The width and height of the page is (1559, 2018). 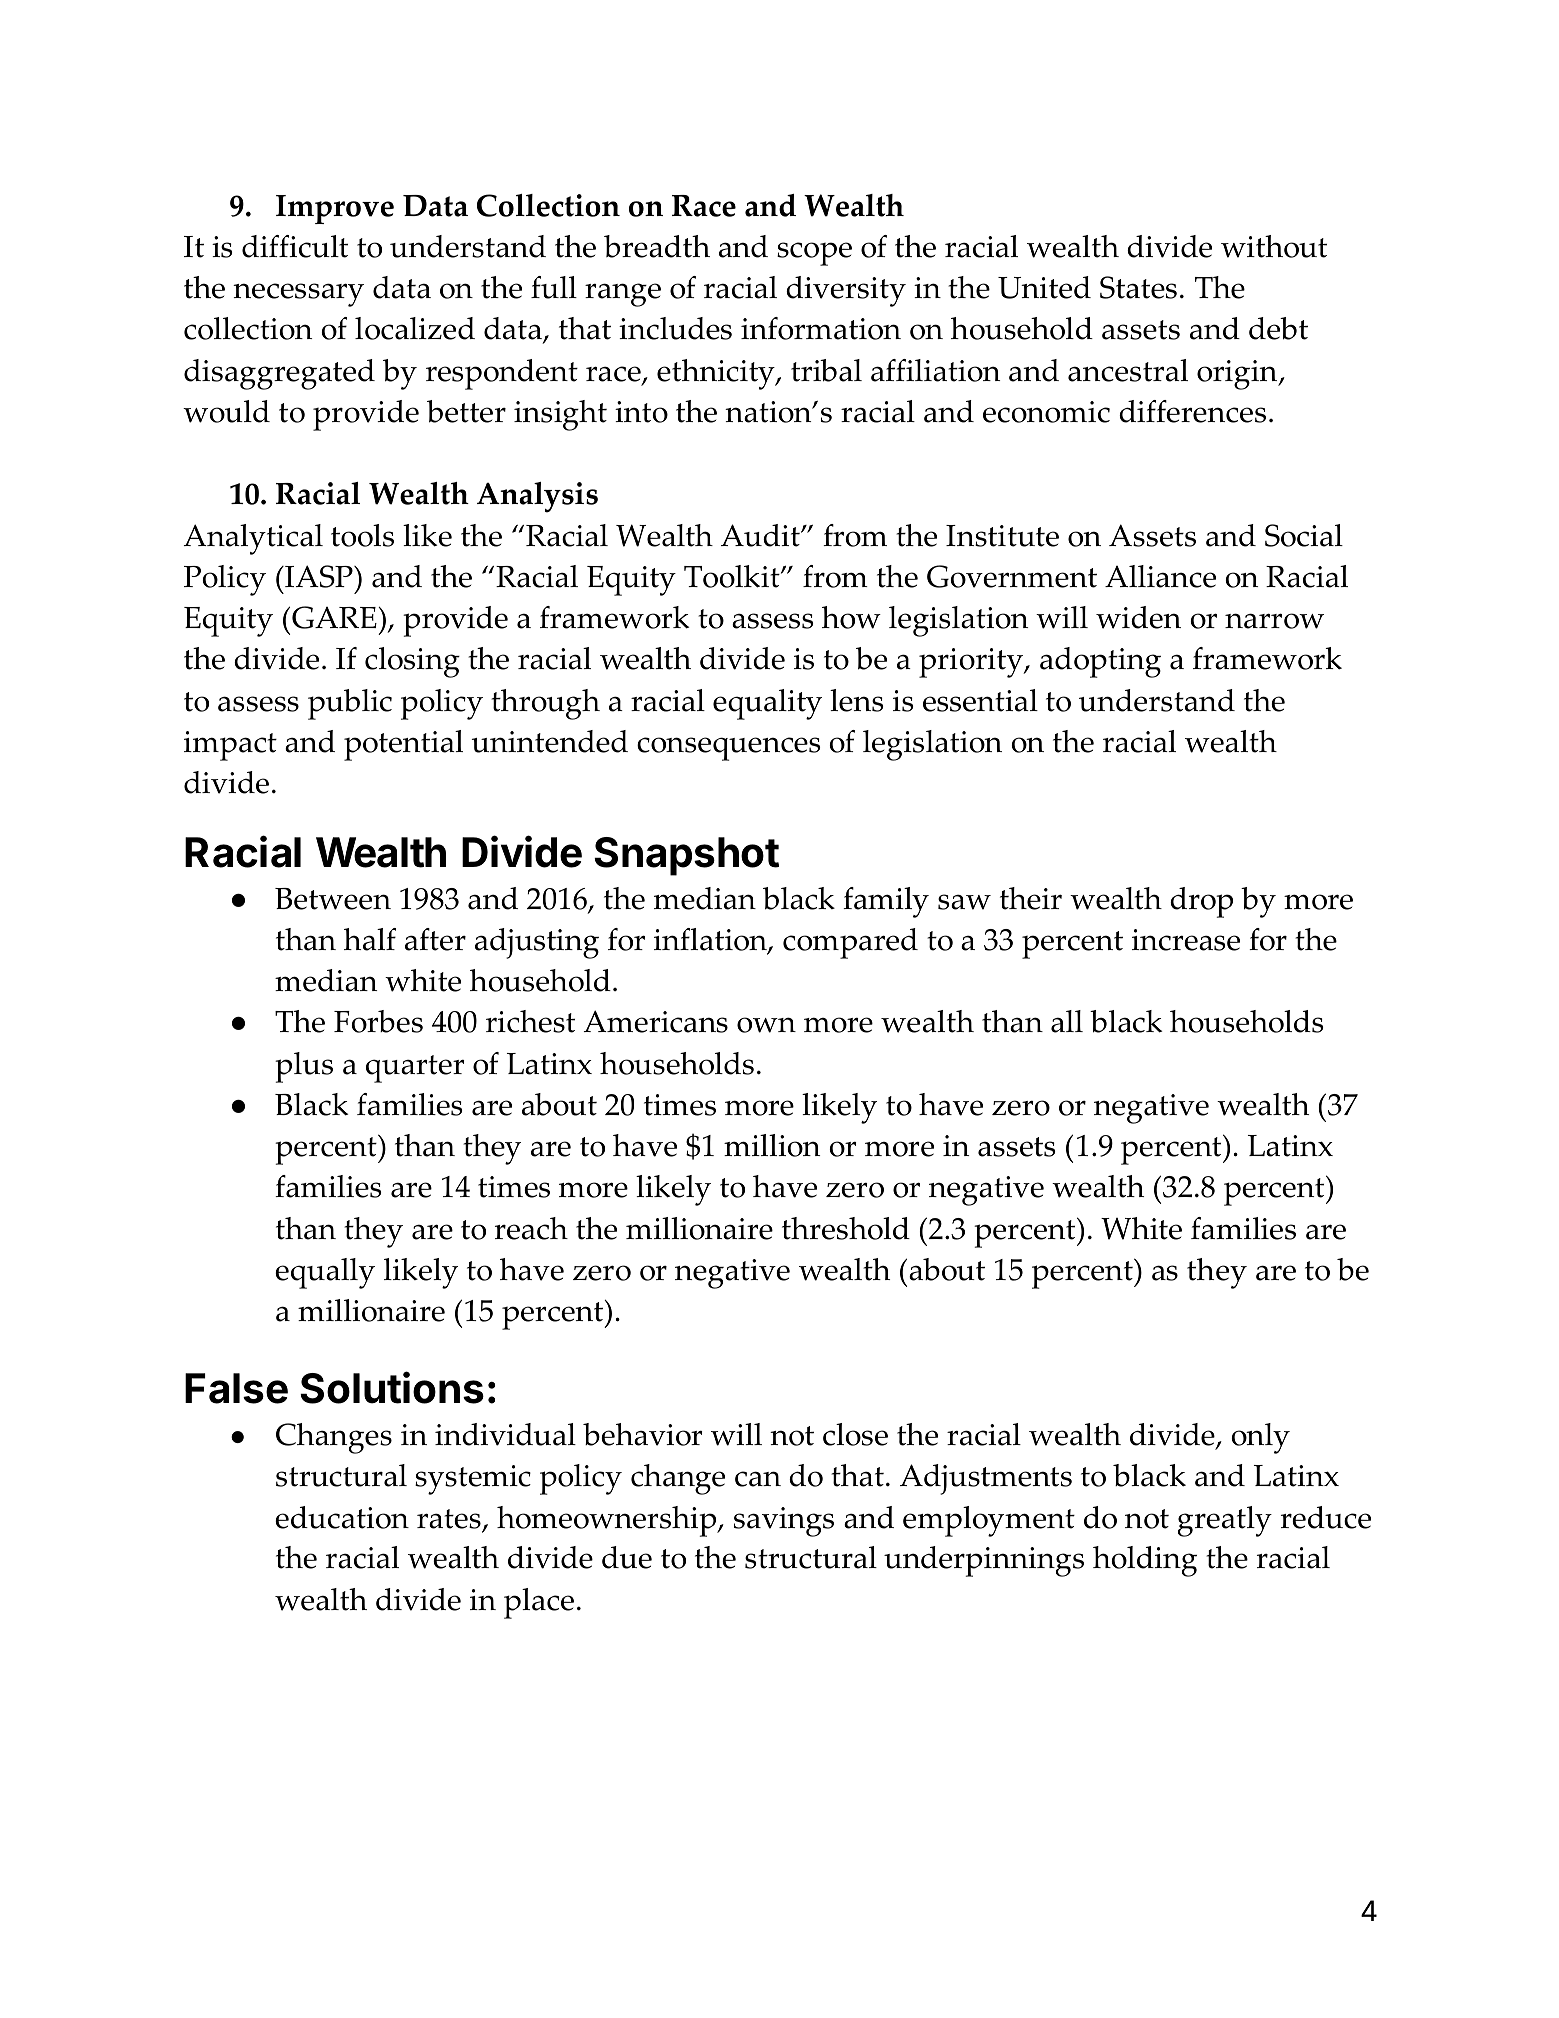 What do you see at coordinates (362, 535) in the page?
I see `tools` at bounding box center [362, 535].
